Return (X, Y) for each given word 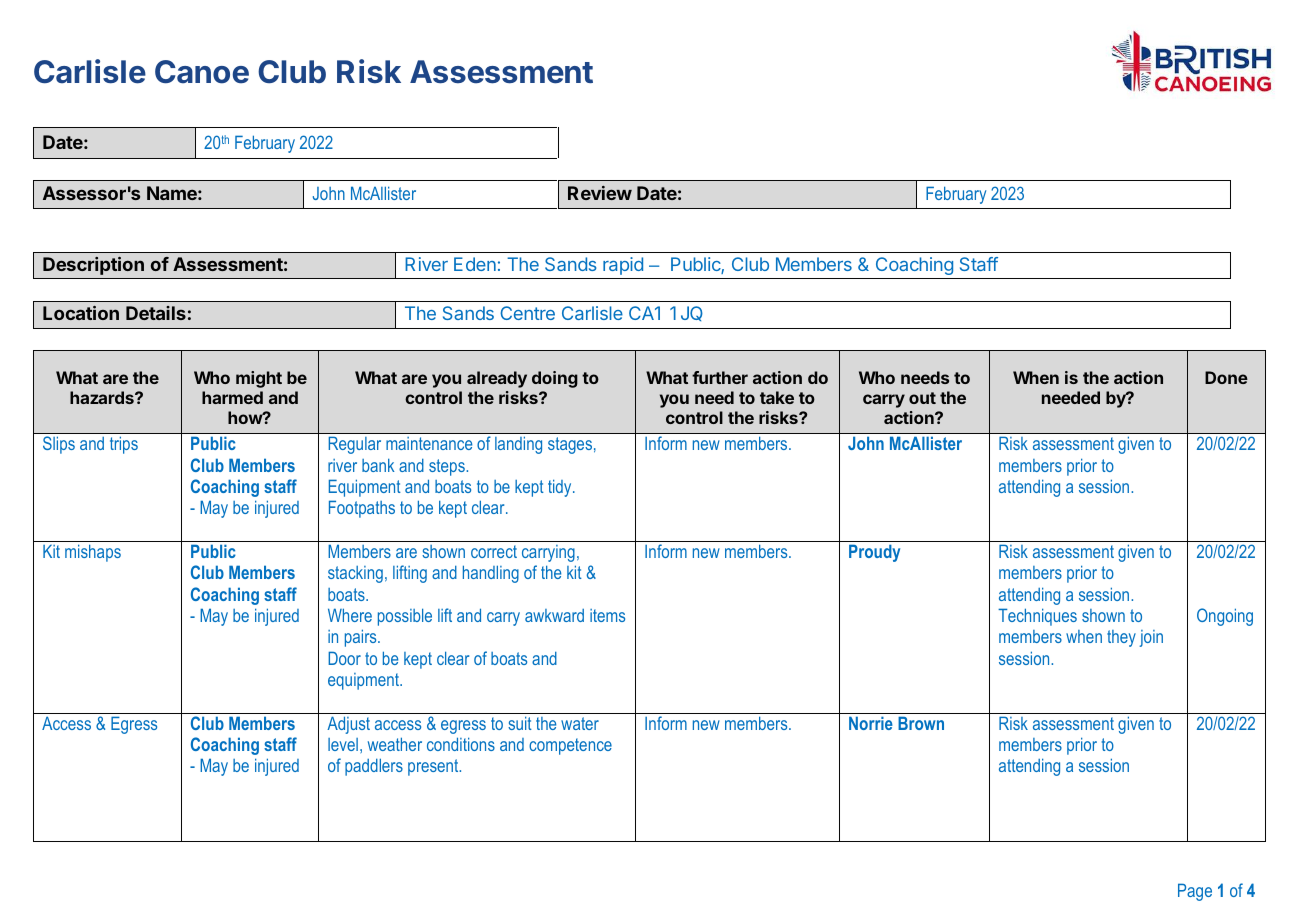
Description (93, 266)
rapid (623, 266)
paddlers (374, 767)
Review (600, 193)
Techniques (1037, 617)
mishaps (93, 553)
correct (494, 551)
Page (1195, 892)
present (434, 767)
